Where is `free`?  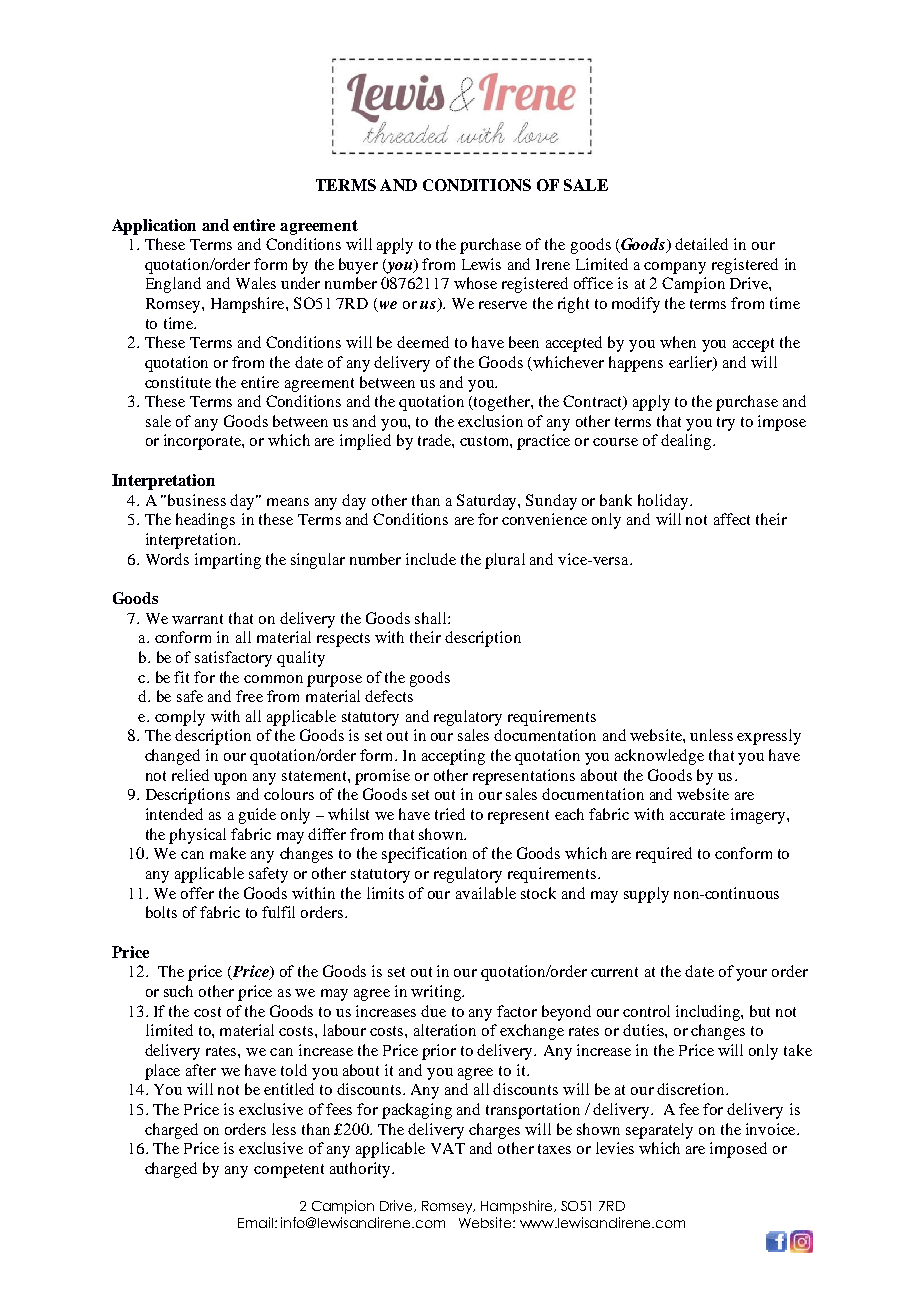 free is located at coordinates (249, 696).
